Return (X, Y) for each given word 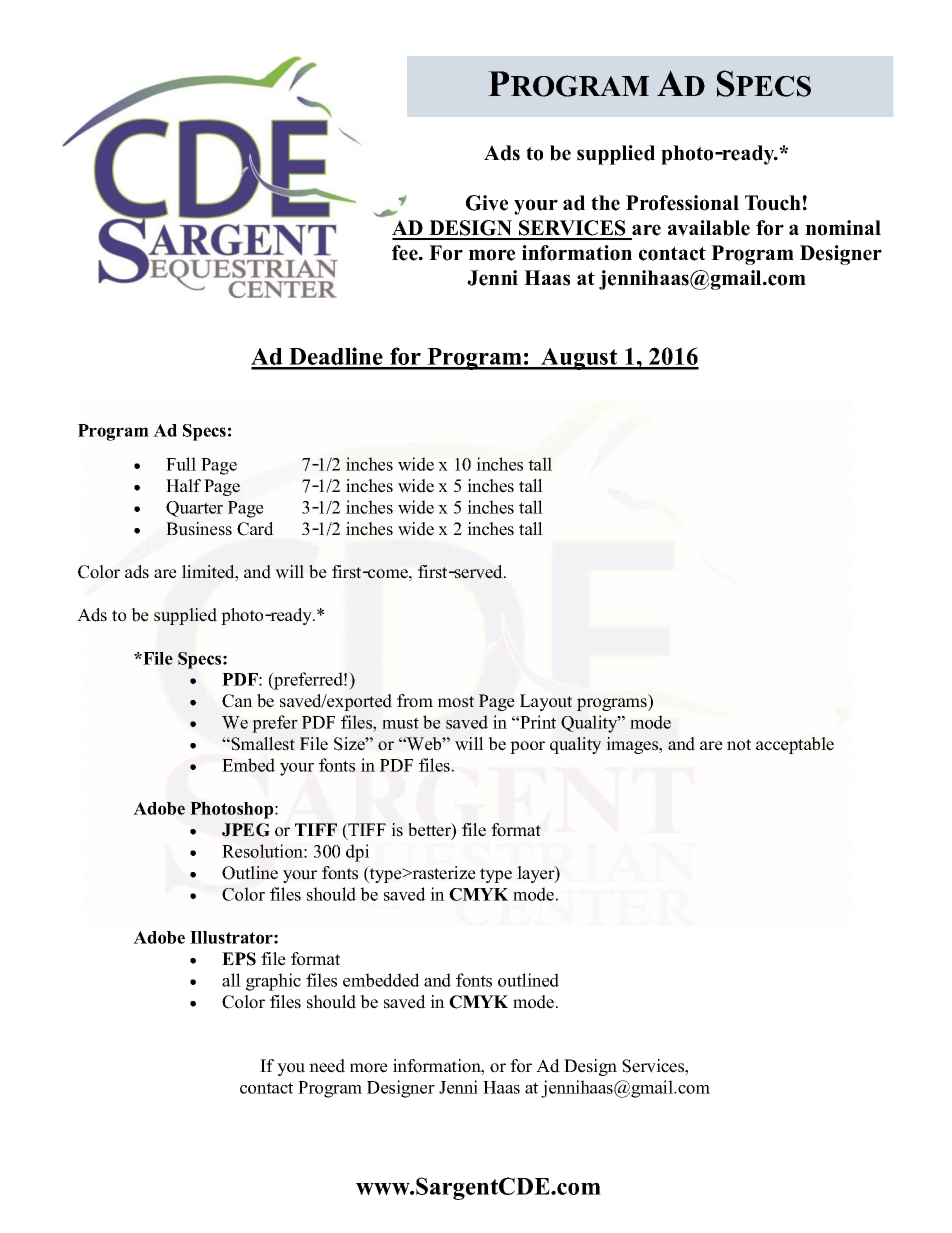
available (709, 228)
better (430, 831)
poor (527, 747)
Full (181, 464)
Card (255, 529)
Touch (773, 203)
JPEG (246, 830)
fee (406, 253)
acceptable (795, 745)
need (327, 1066)
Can (237, 701)
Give (487, 203)
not (739, 745)
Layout (546, 702)
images (633, 745)
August (579, 359)
